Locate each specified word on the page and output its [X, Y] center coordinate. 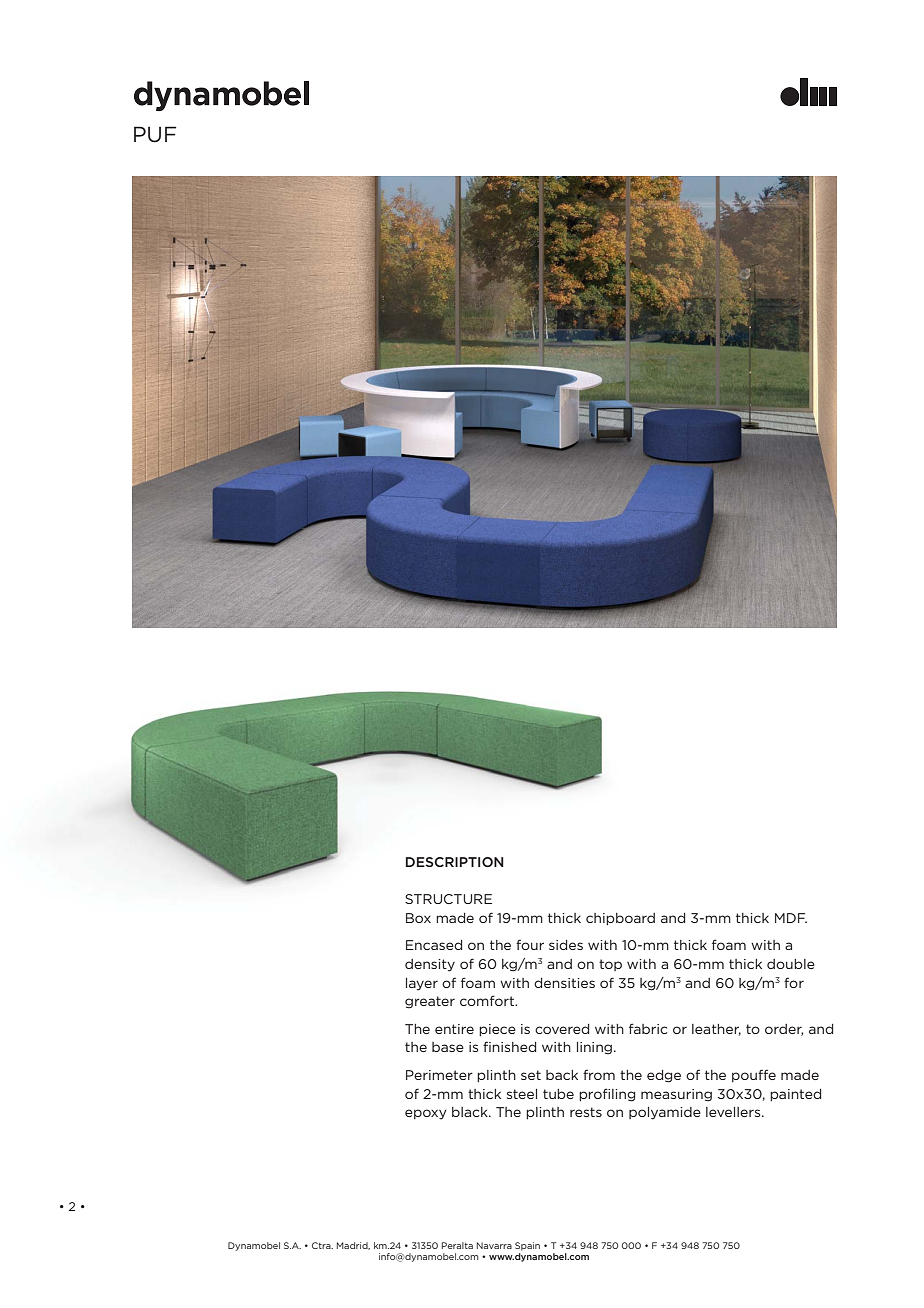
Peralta [457, 1245]
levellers [734, 1112]
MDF [791, 918]
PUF [155, 134]
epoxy [426, 1114]
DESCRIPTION [455, 862]
